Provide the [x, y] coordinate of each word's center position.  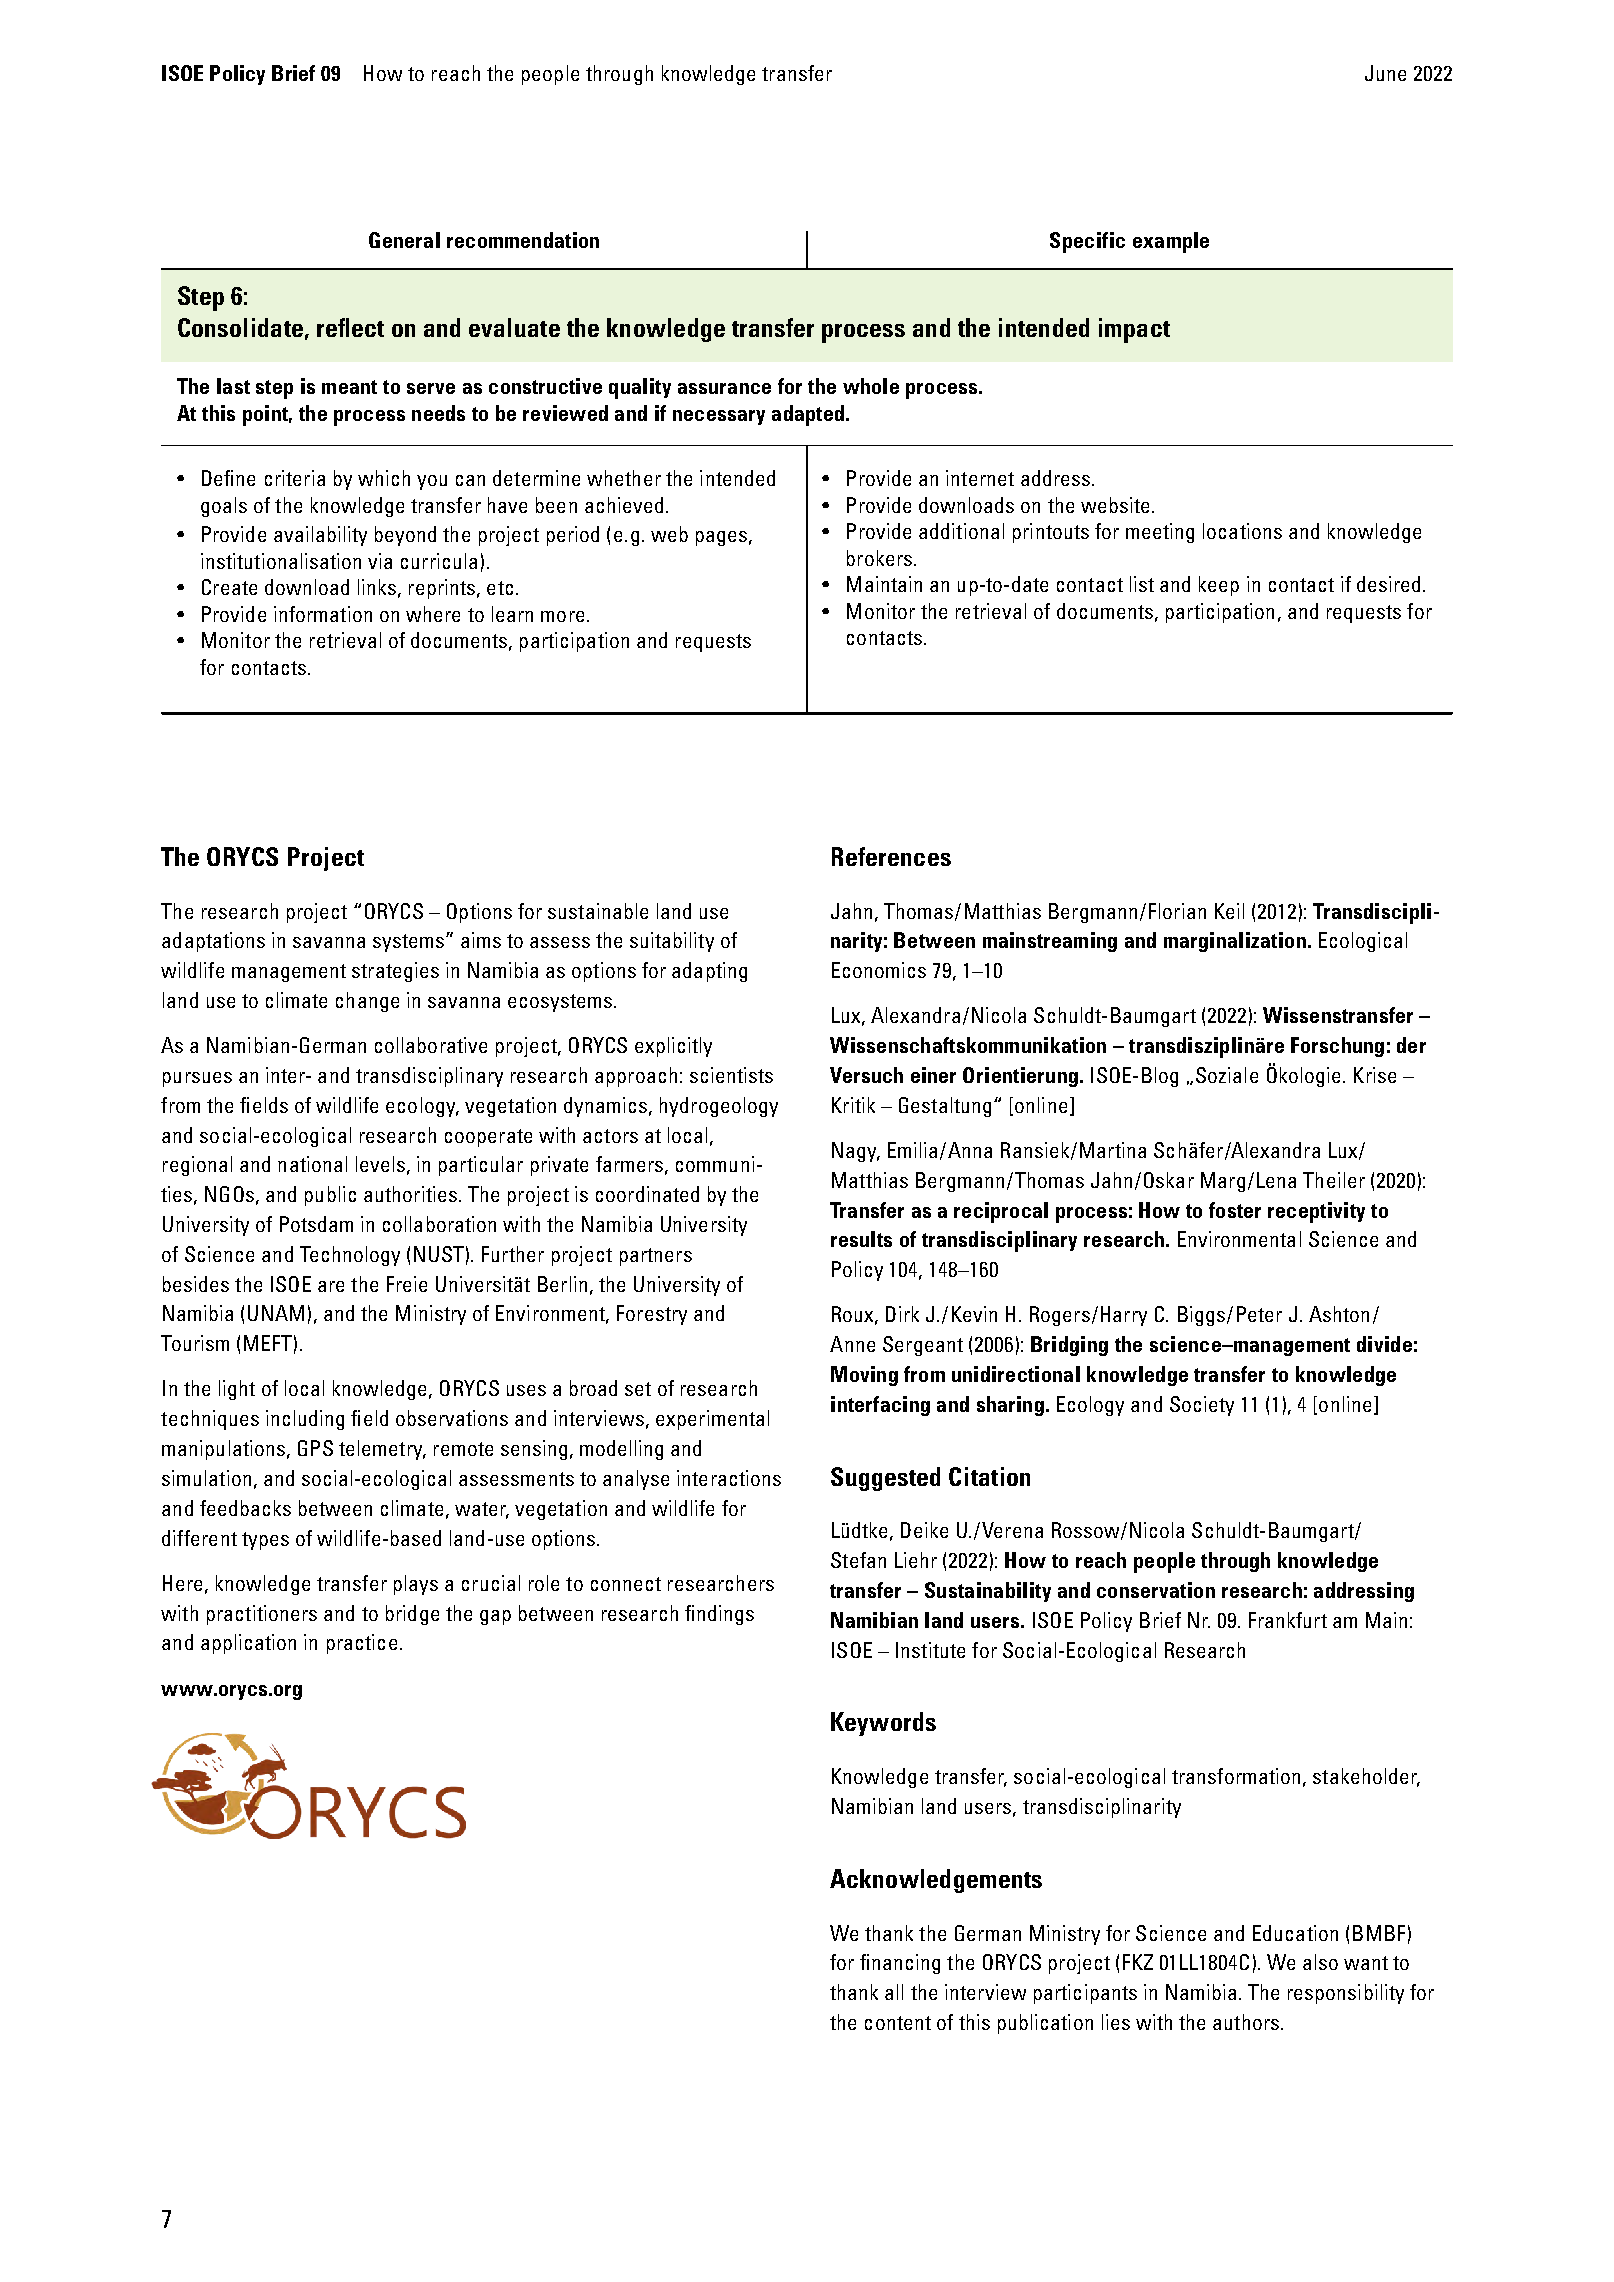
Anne [852, 1344]
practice [362, 1644]
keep [1219, 586]
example [1171, 242]
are [331, 1286]
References [891, 856]
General [404, 240]
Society [1202, 1406]
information [323, 614]
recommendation [523, 240]
